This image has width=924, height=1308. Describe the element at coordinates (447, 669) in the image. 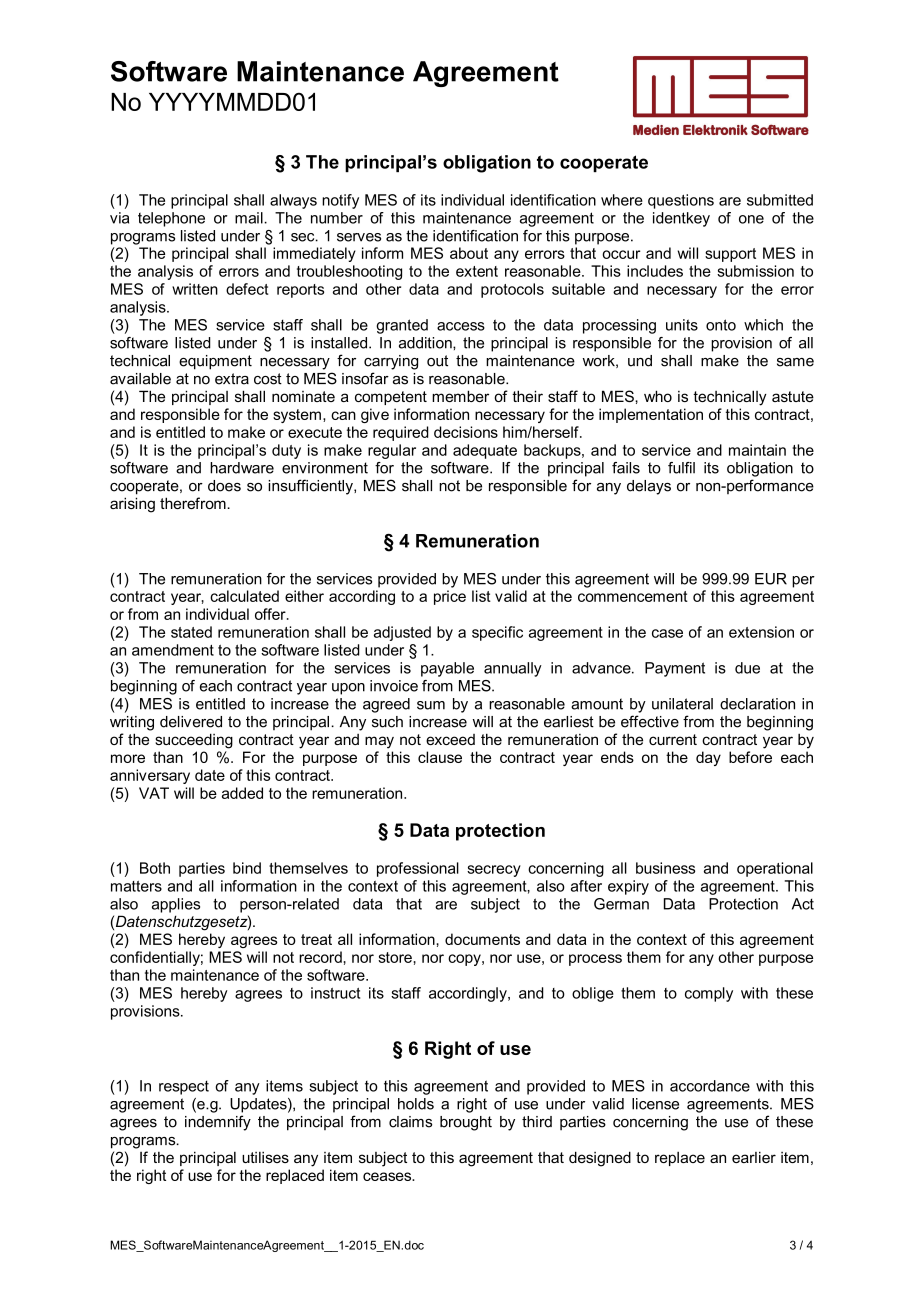

I see `payable` at that location.
